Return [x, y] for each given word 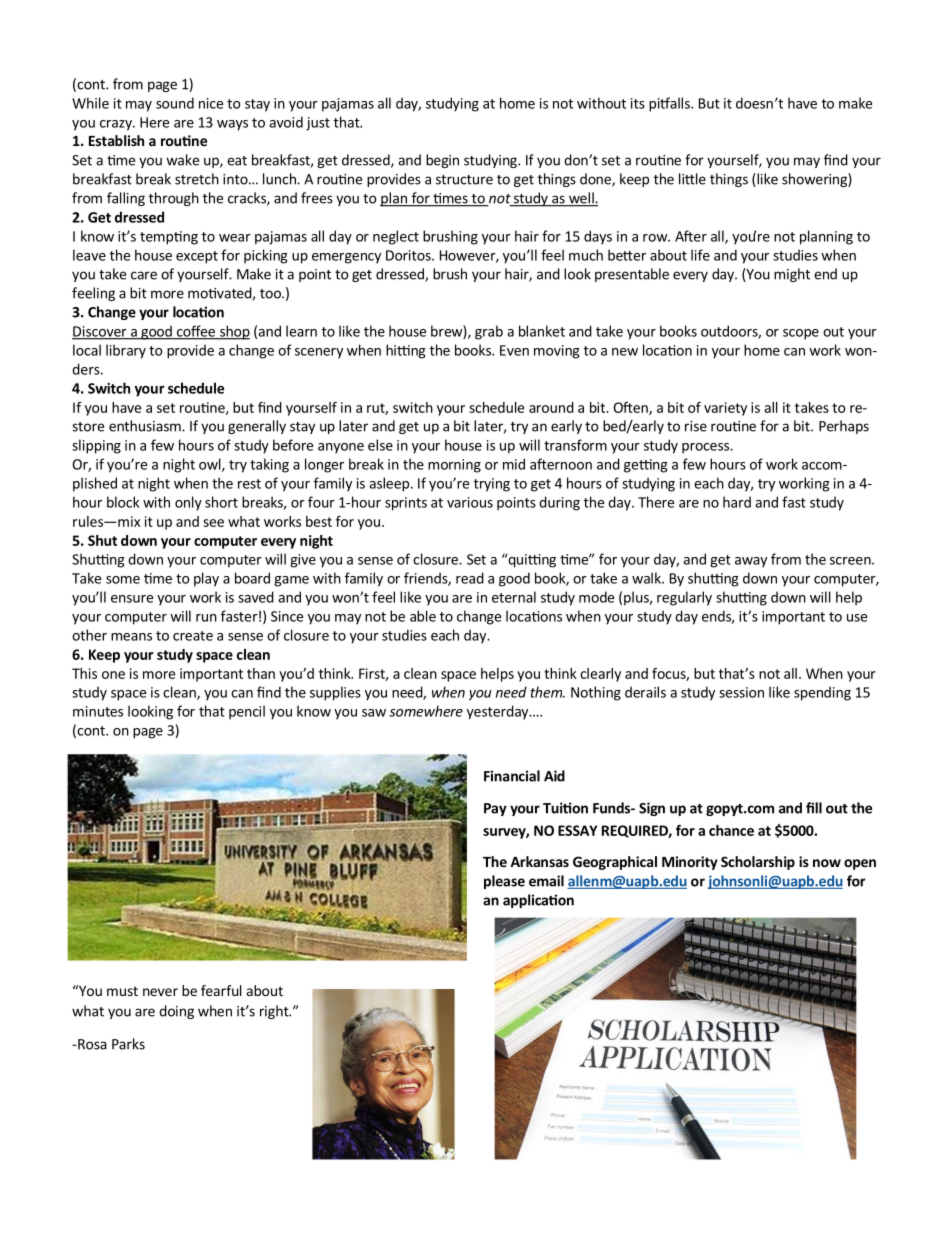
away [751, 562]
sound [175, 103]
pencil [247, 712]
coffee [195, 332]
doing [176, 1012]
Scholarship [758, 863]
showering [815, 180]
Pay [495, 809]
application [538, 901]
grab [489, 332]
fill [814, 808]
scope [801, 334]
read [470, 578]
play [206, 579]
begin [442, 161]
